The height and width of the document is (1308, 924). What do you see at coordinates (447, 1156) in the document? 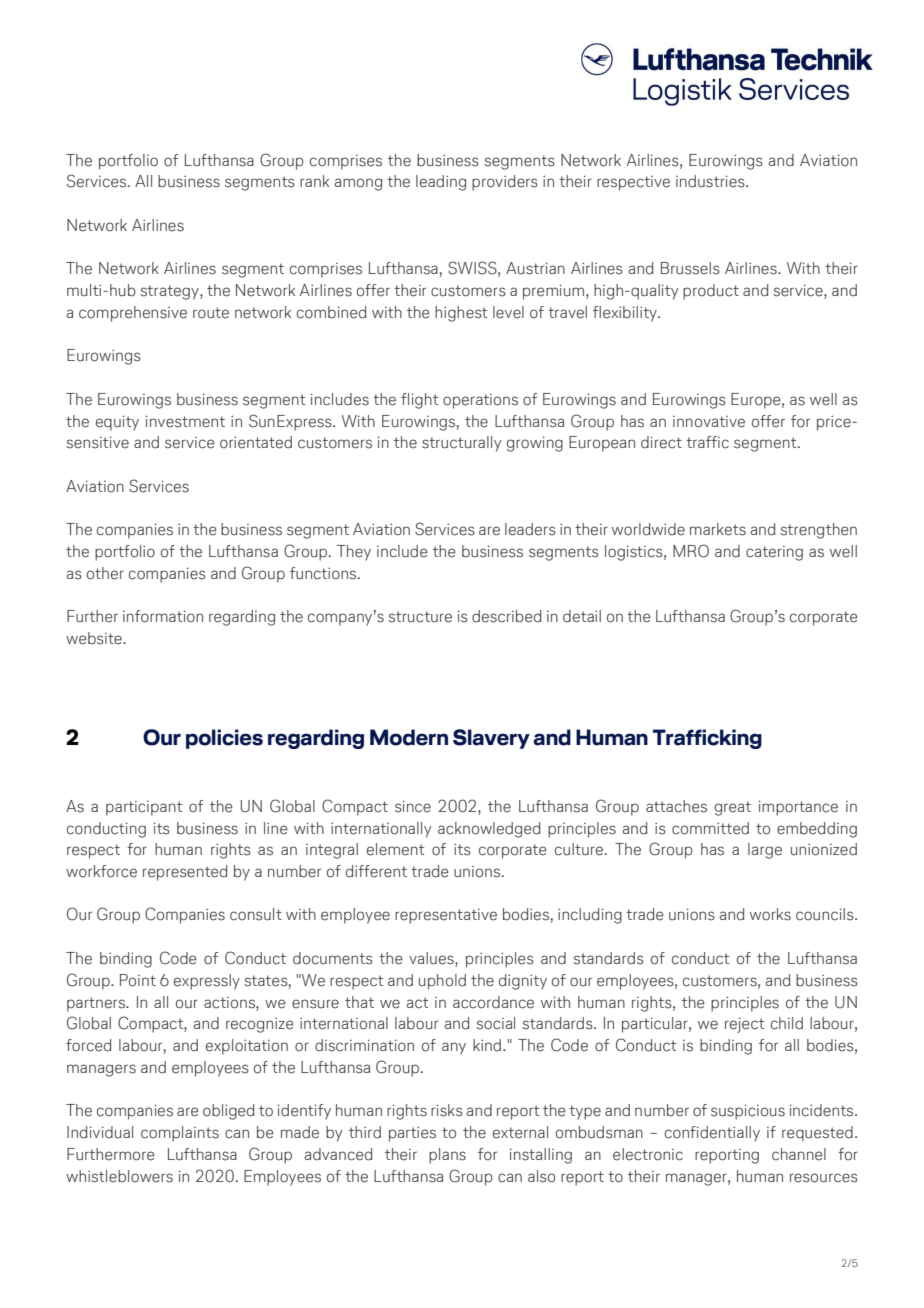
I see `plans` at bounding box center [447, 1156].
